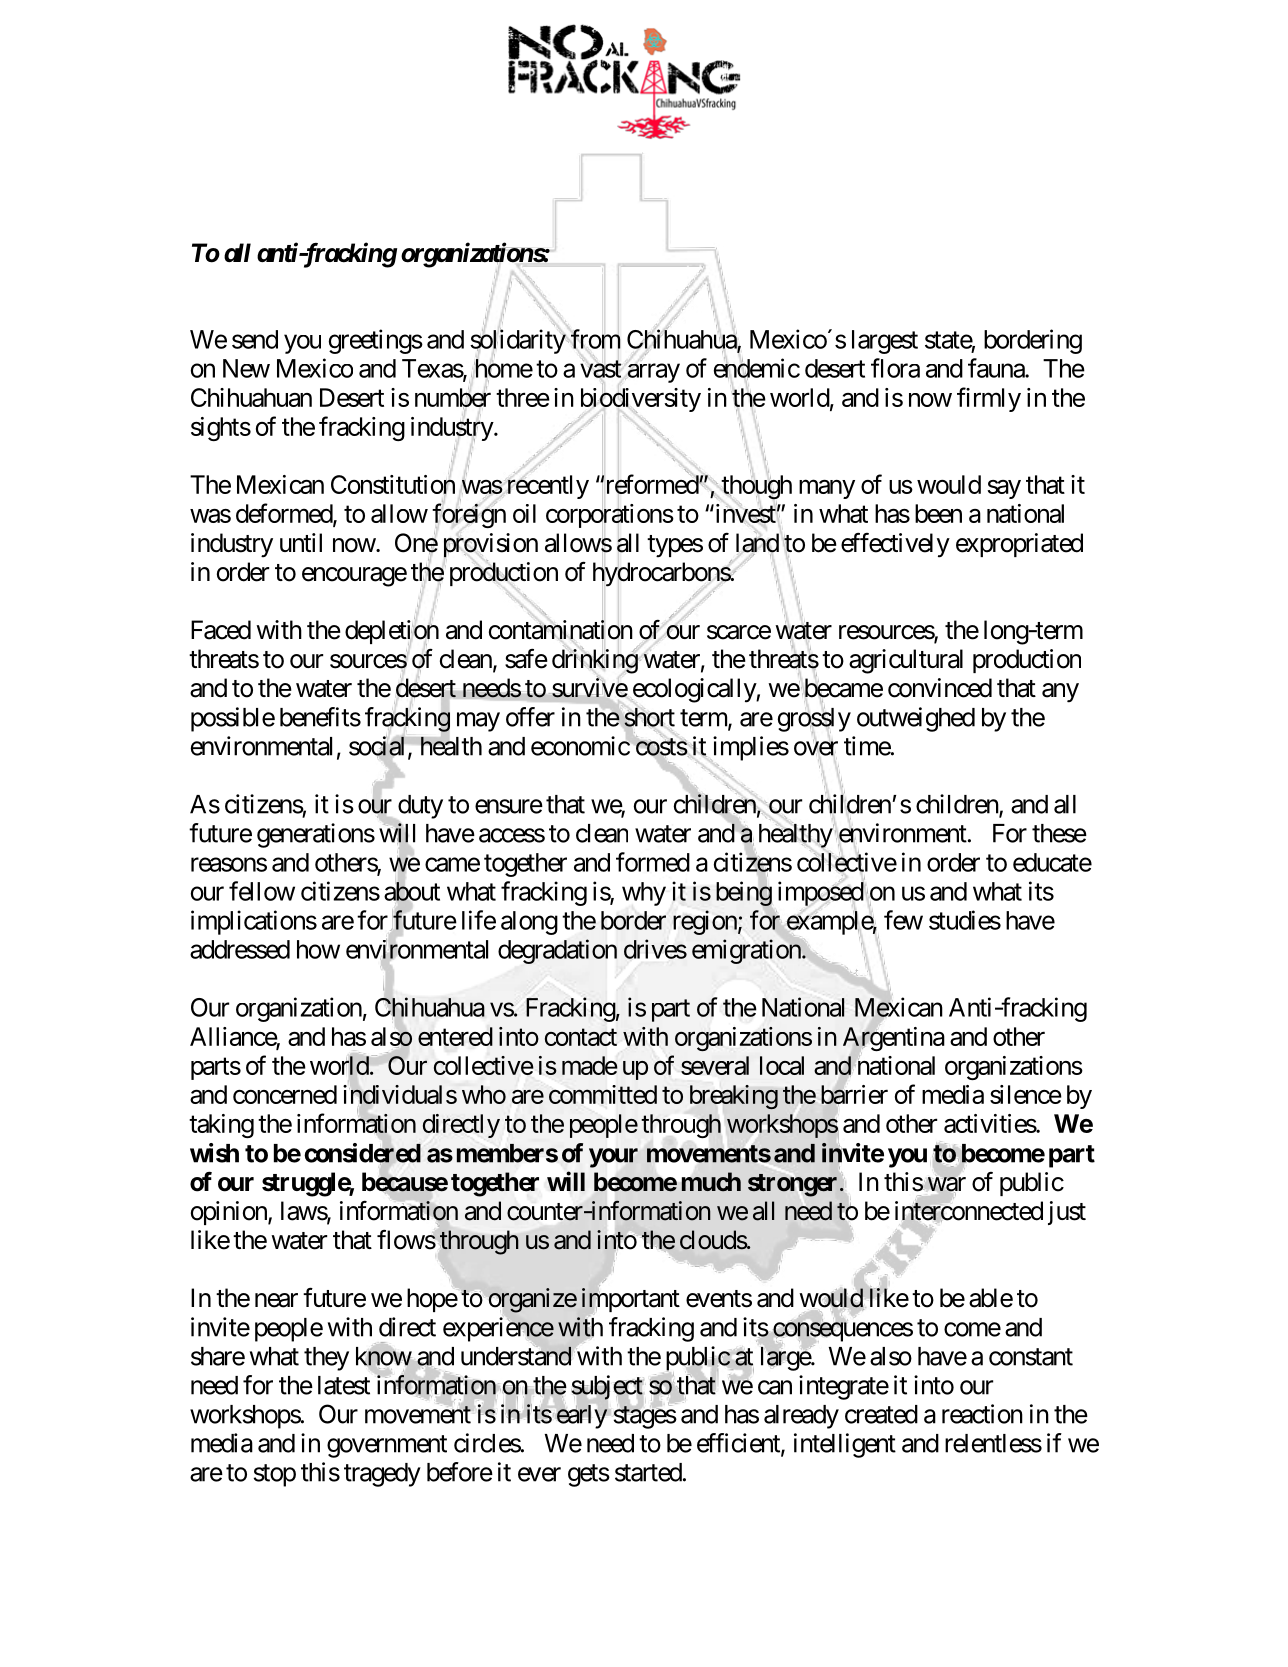 The image size is (1288, 1667). What do you see at coordinates (652, 373) in the page?
I see `array` at bounding box center [652, 373].
